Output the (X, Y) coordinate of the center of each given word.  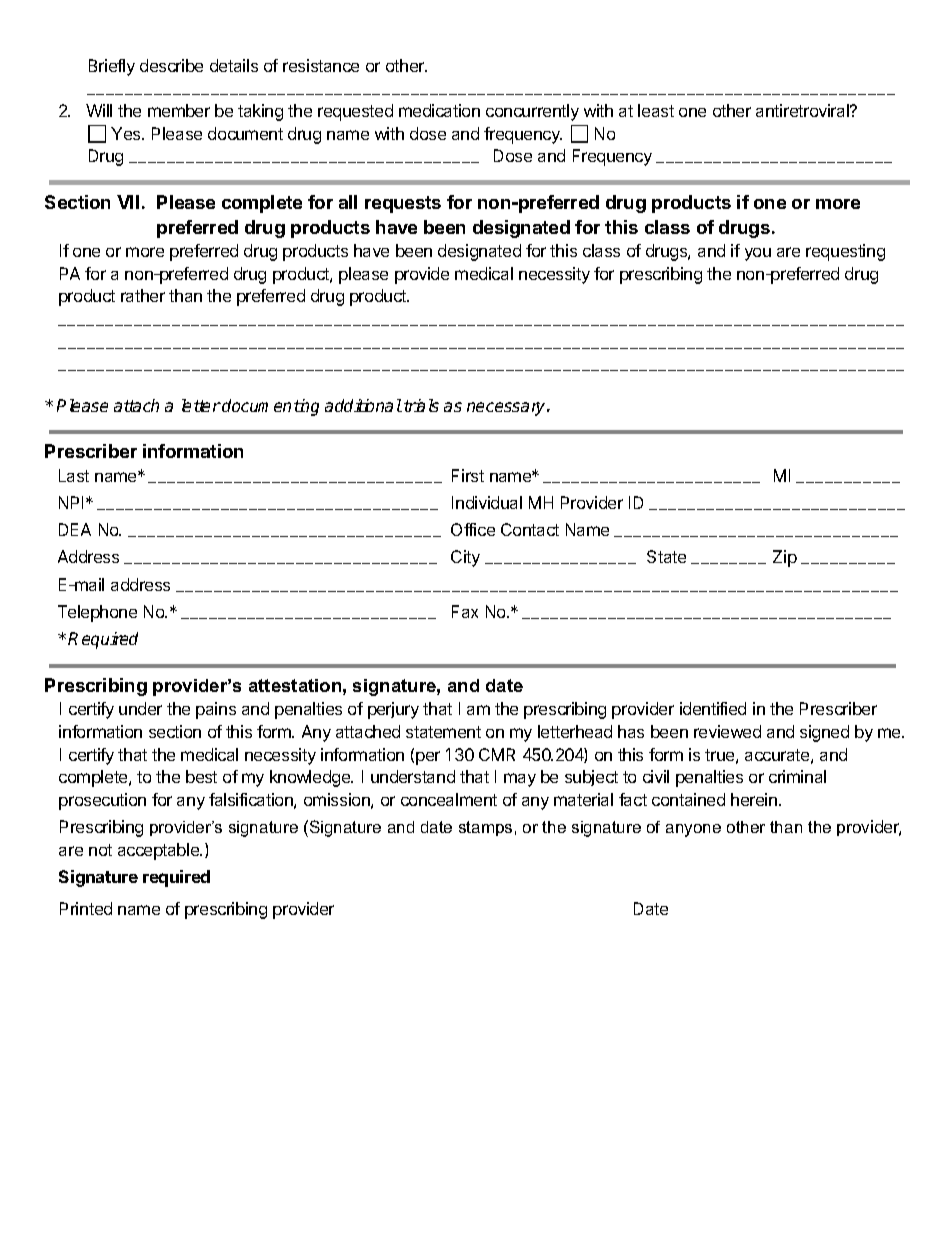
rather (143, 295)
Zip (785, 558)
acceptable (159, 851)
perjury (393, 710)
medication (439, 110)
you (758, 254)
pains (216, 710)
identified (713, 708)
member (179, 110)
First (468, 475)
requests (403, 204)
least (656, 110)
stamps (485, 828)
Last (74, 475)
